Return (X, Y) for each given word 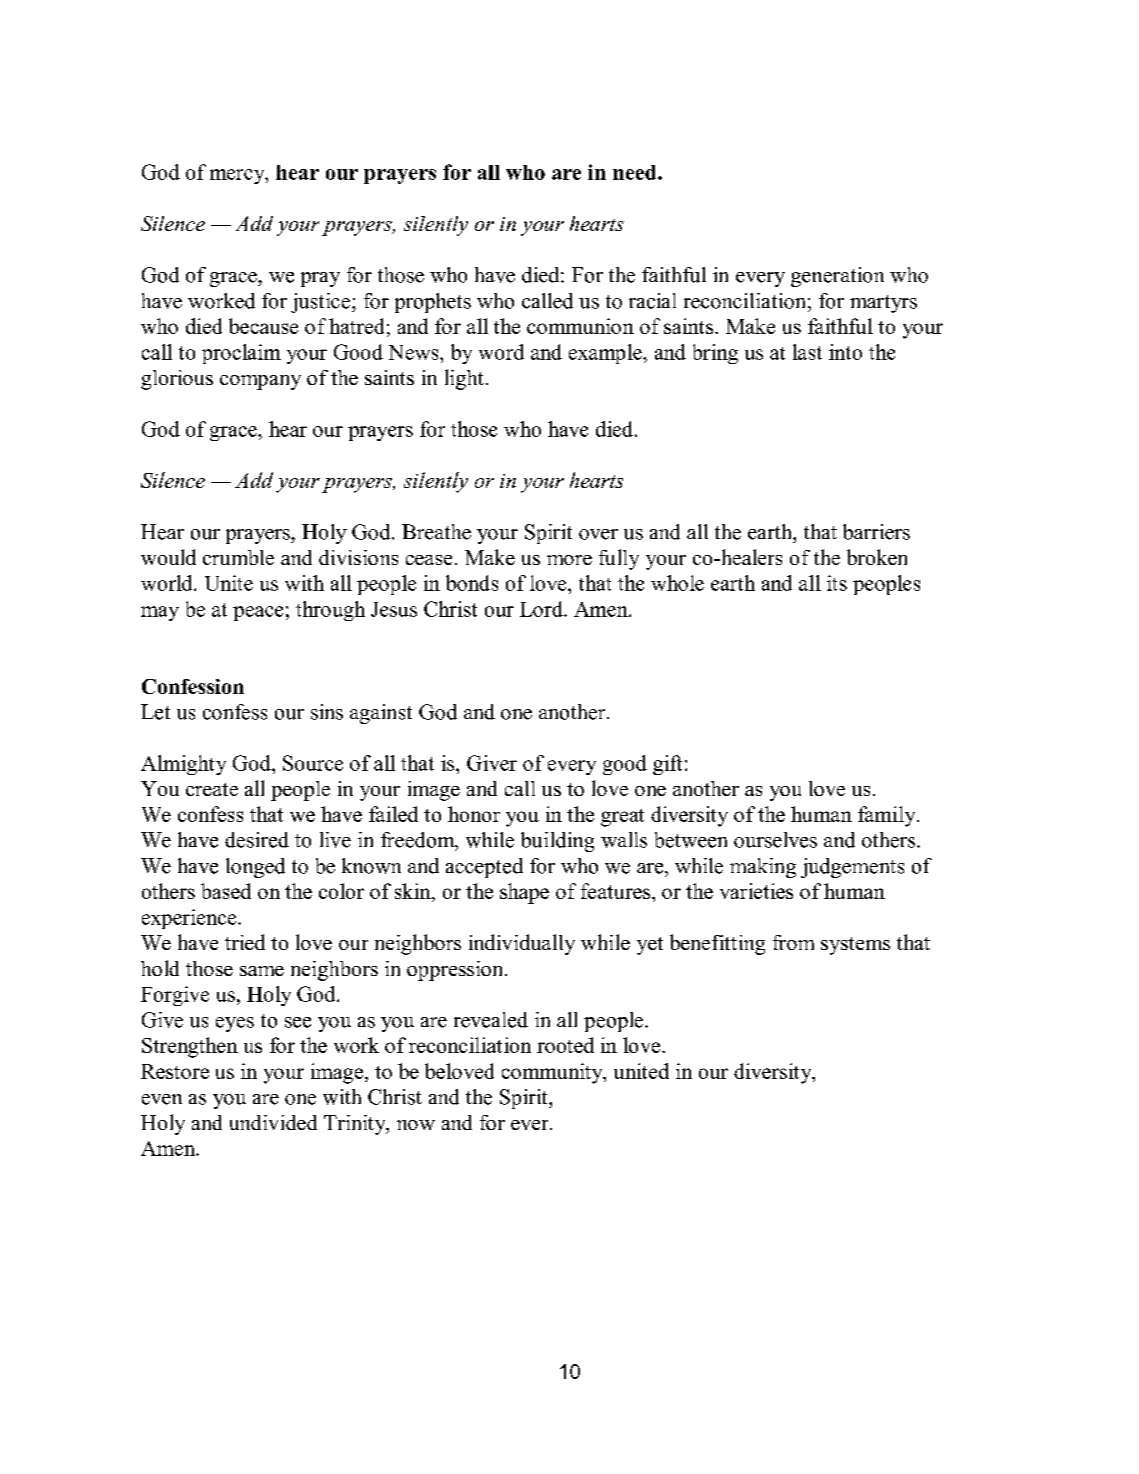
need (636, 172)
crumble (238, 557)
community (553, 1073)
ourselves (775, 840)
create (212, 789)
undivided (273, 1122)
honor (474, 814)
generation (837, 277)
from (793, 942)
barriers (876, 532)
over (598, 534)
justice (322, 303)
